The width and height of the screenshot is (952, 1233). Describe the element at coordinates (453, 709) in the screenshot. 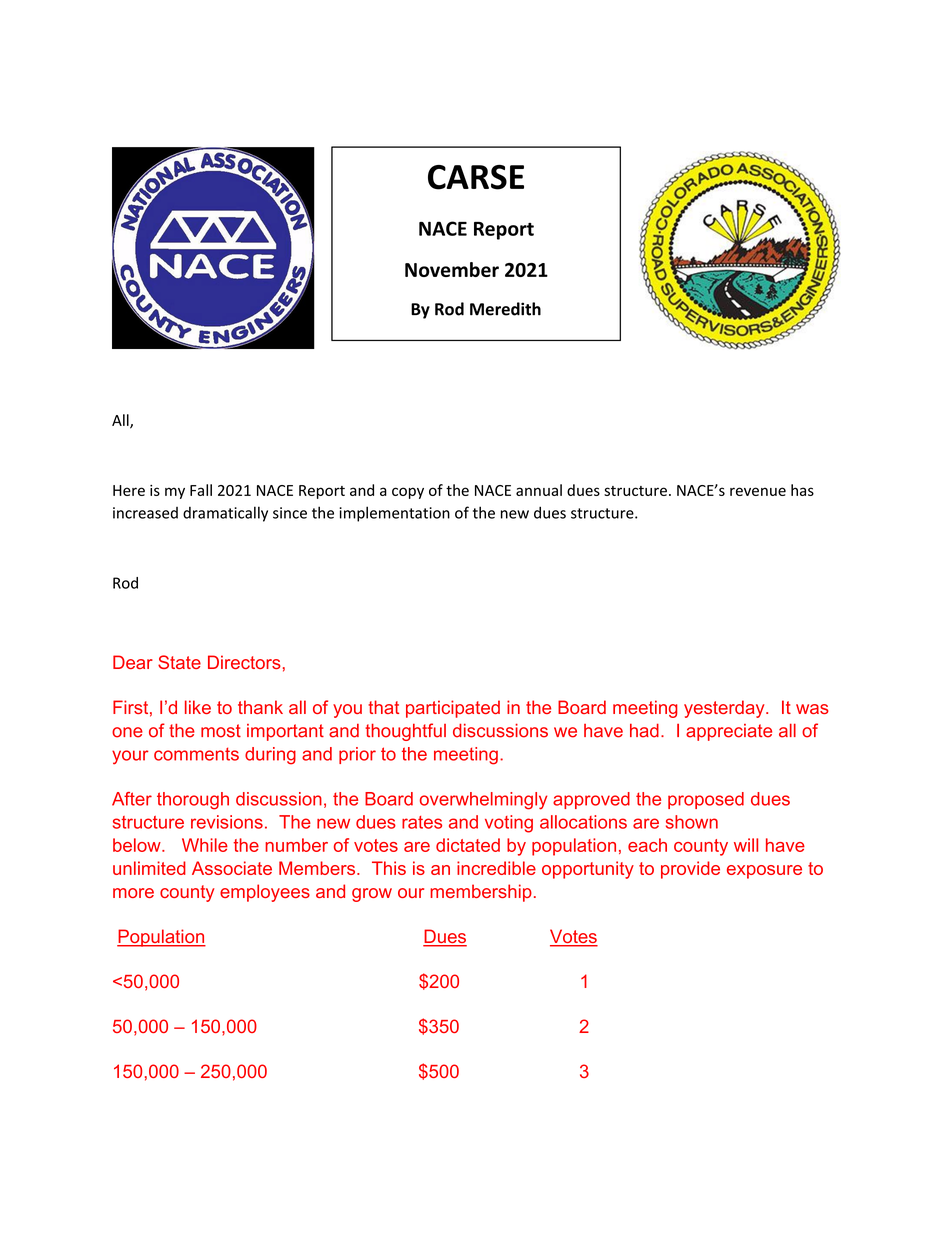

I see `participated` at that location.
